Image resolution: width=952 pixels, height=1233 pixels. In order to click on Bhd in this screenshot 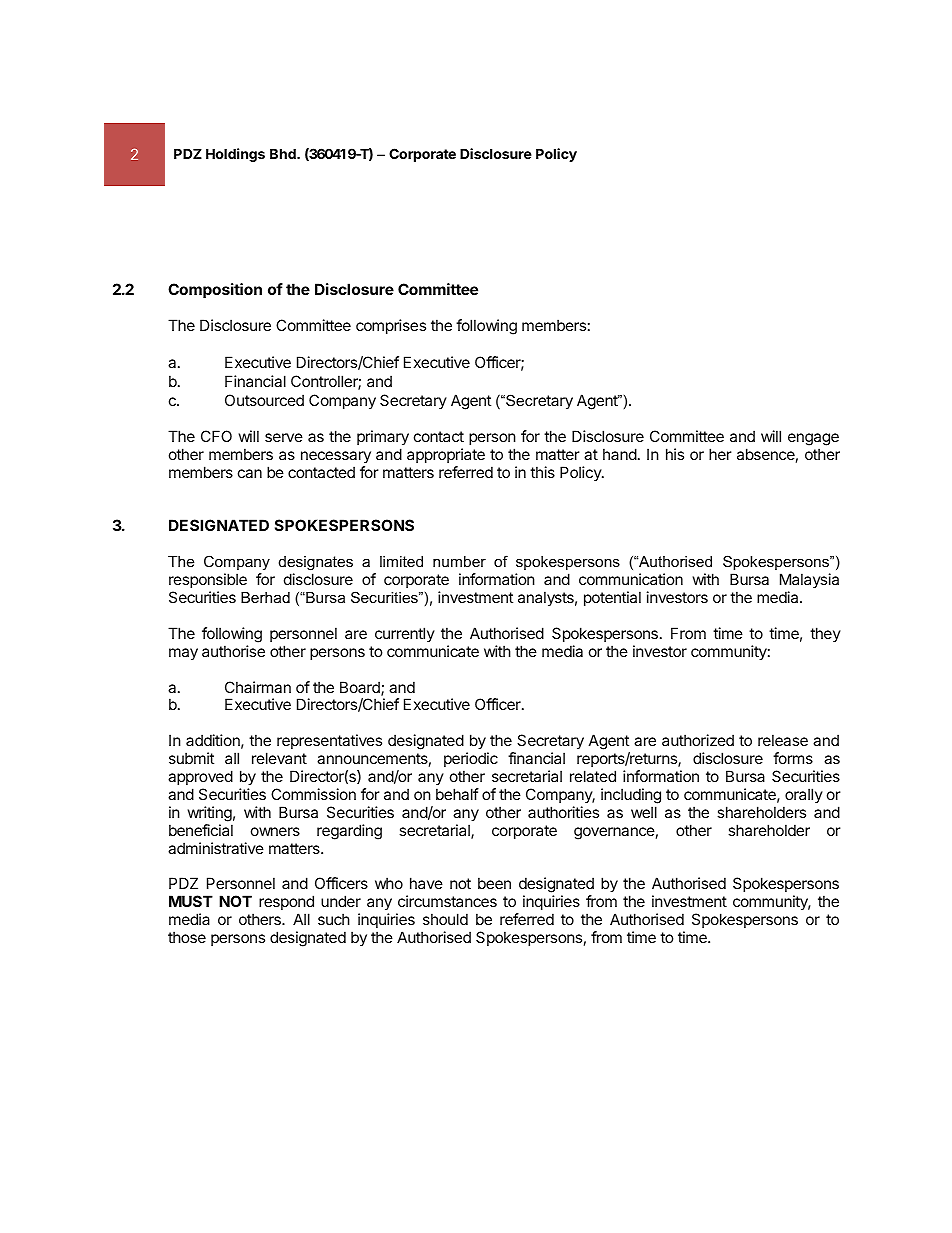, I will do `click(284, 153)`.
